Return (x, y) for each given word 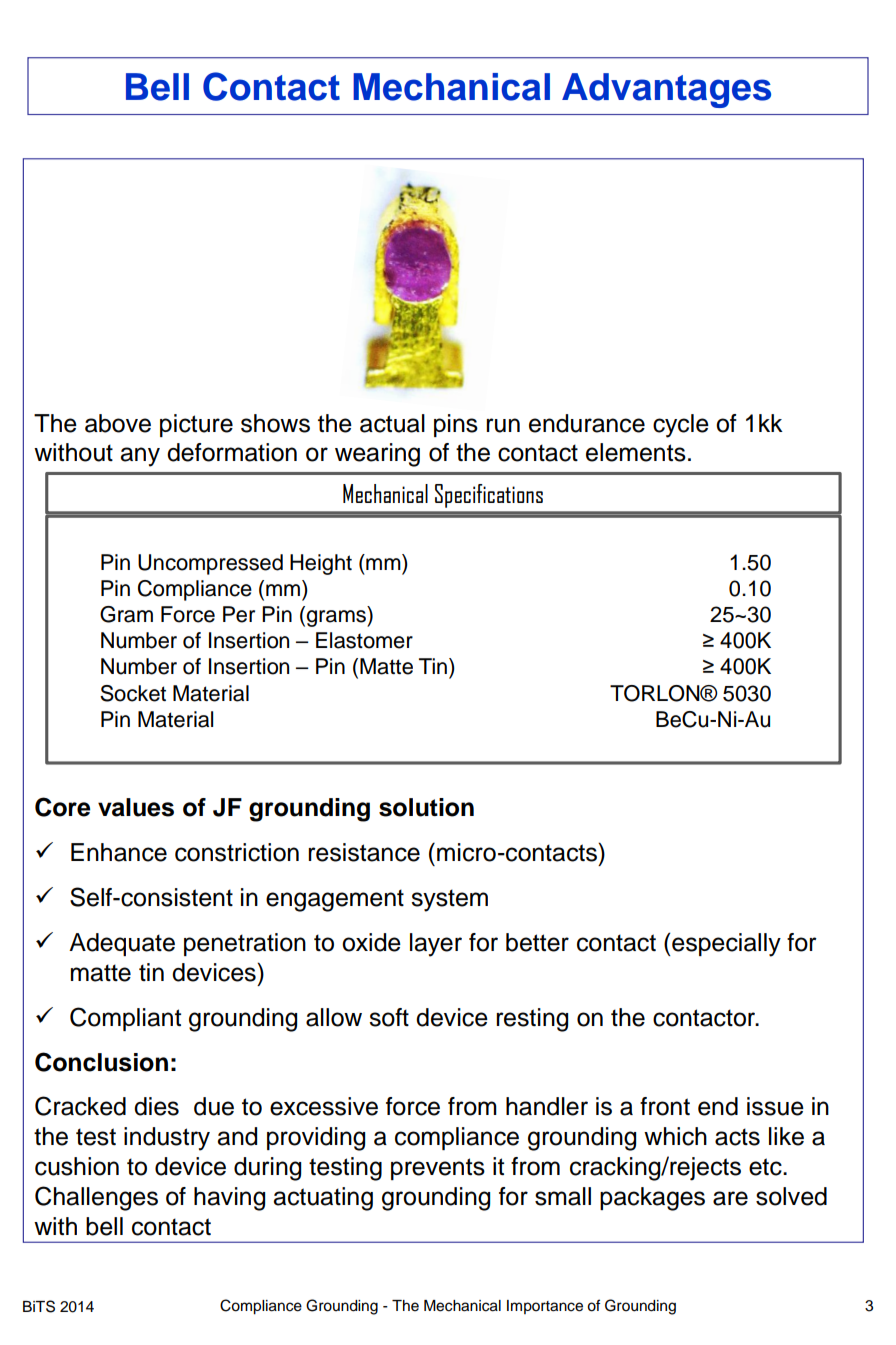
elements (636, 452)
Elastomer (364, 640)
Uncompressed (210, 564)
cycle (681, 426)
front (665, 1106)
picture (196, 425)
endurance (587, 423)
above (118, 423)
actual (392, 423)
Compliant (125, 1019)
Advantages (666, 90)
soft (389, 1017)
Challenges (96, 1198)
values (136, 807)
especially (725, 945)
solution (426, 807)
